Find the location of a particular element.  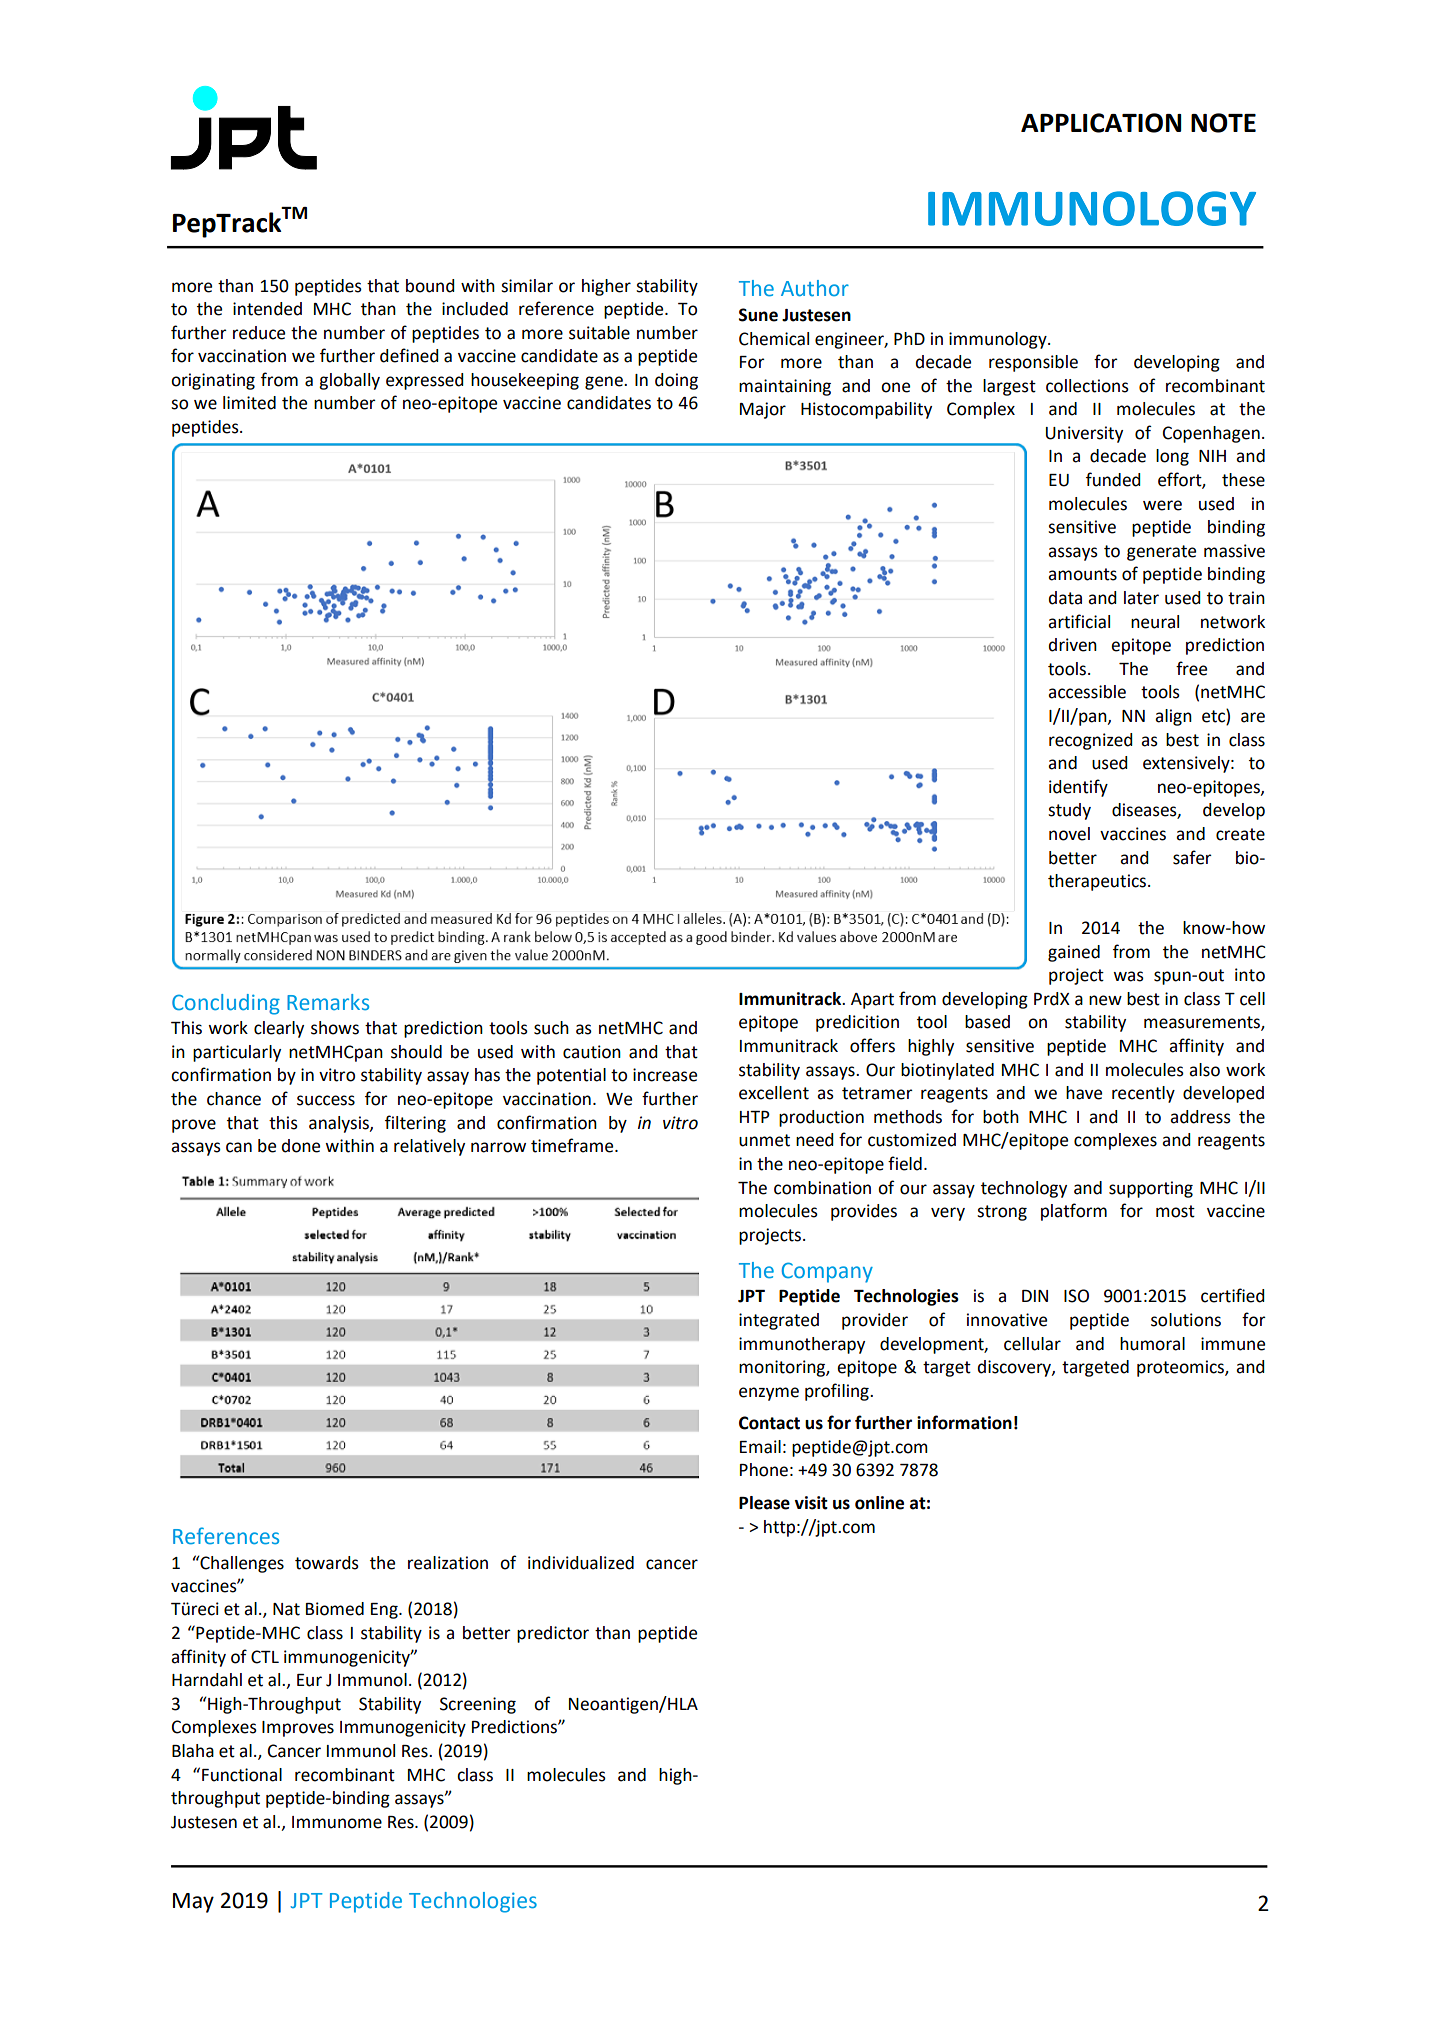

Remarks is located at coordinates (328, 1002).
